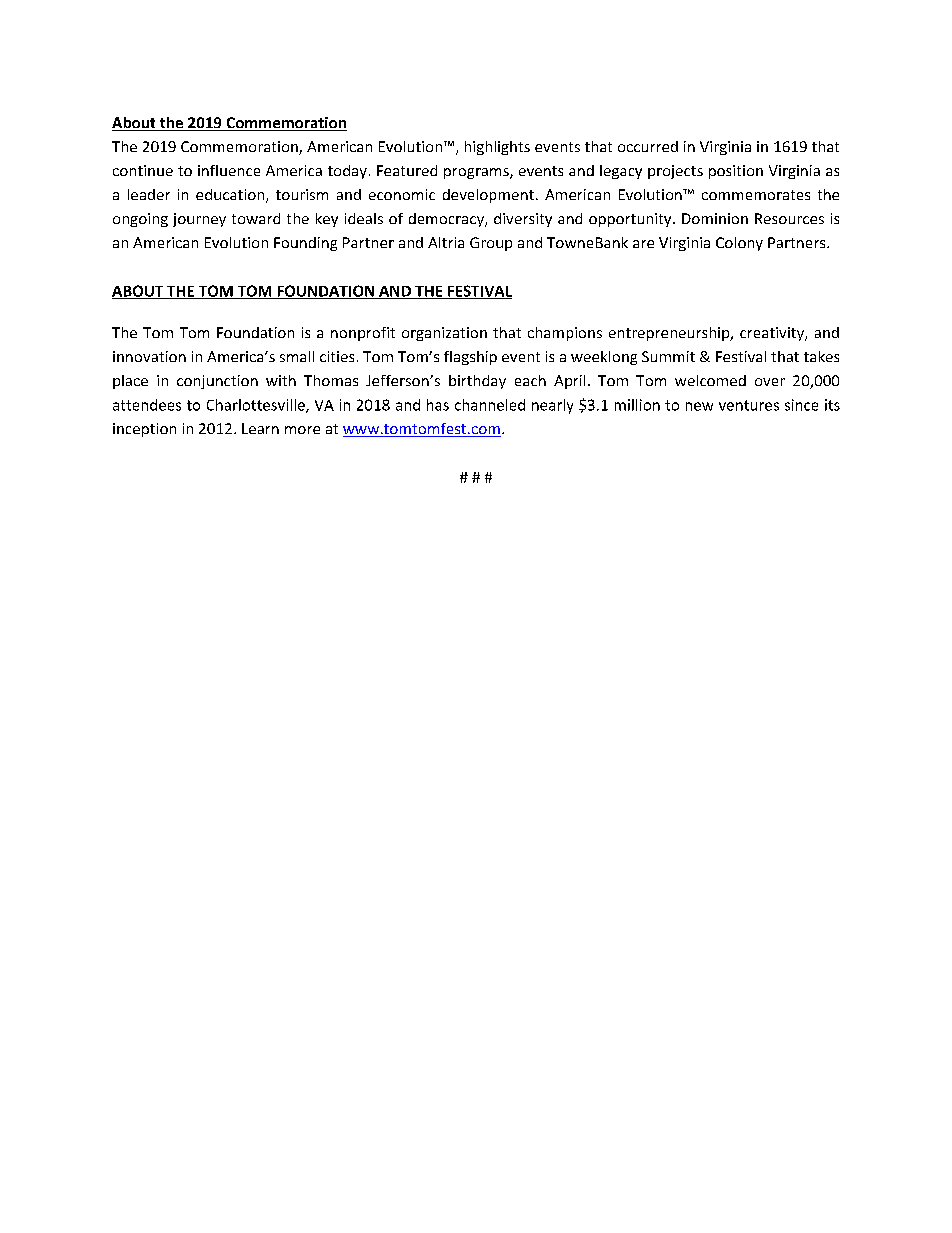 The width and height of the screenshot is (952, 1233). What do you see at coordinates (305, 244) in the screenshot?
I see `Founding` at bounding box center [305, 244].
